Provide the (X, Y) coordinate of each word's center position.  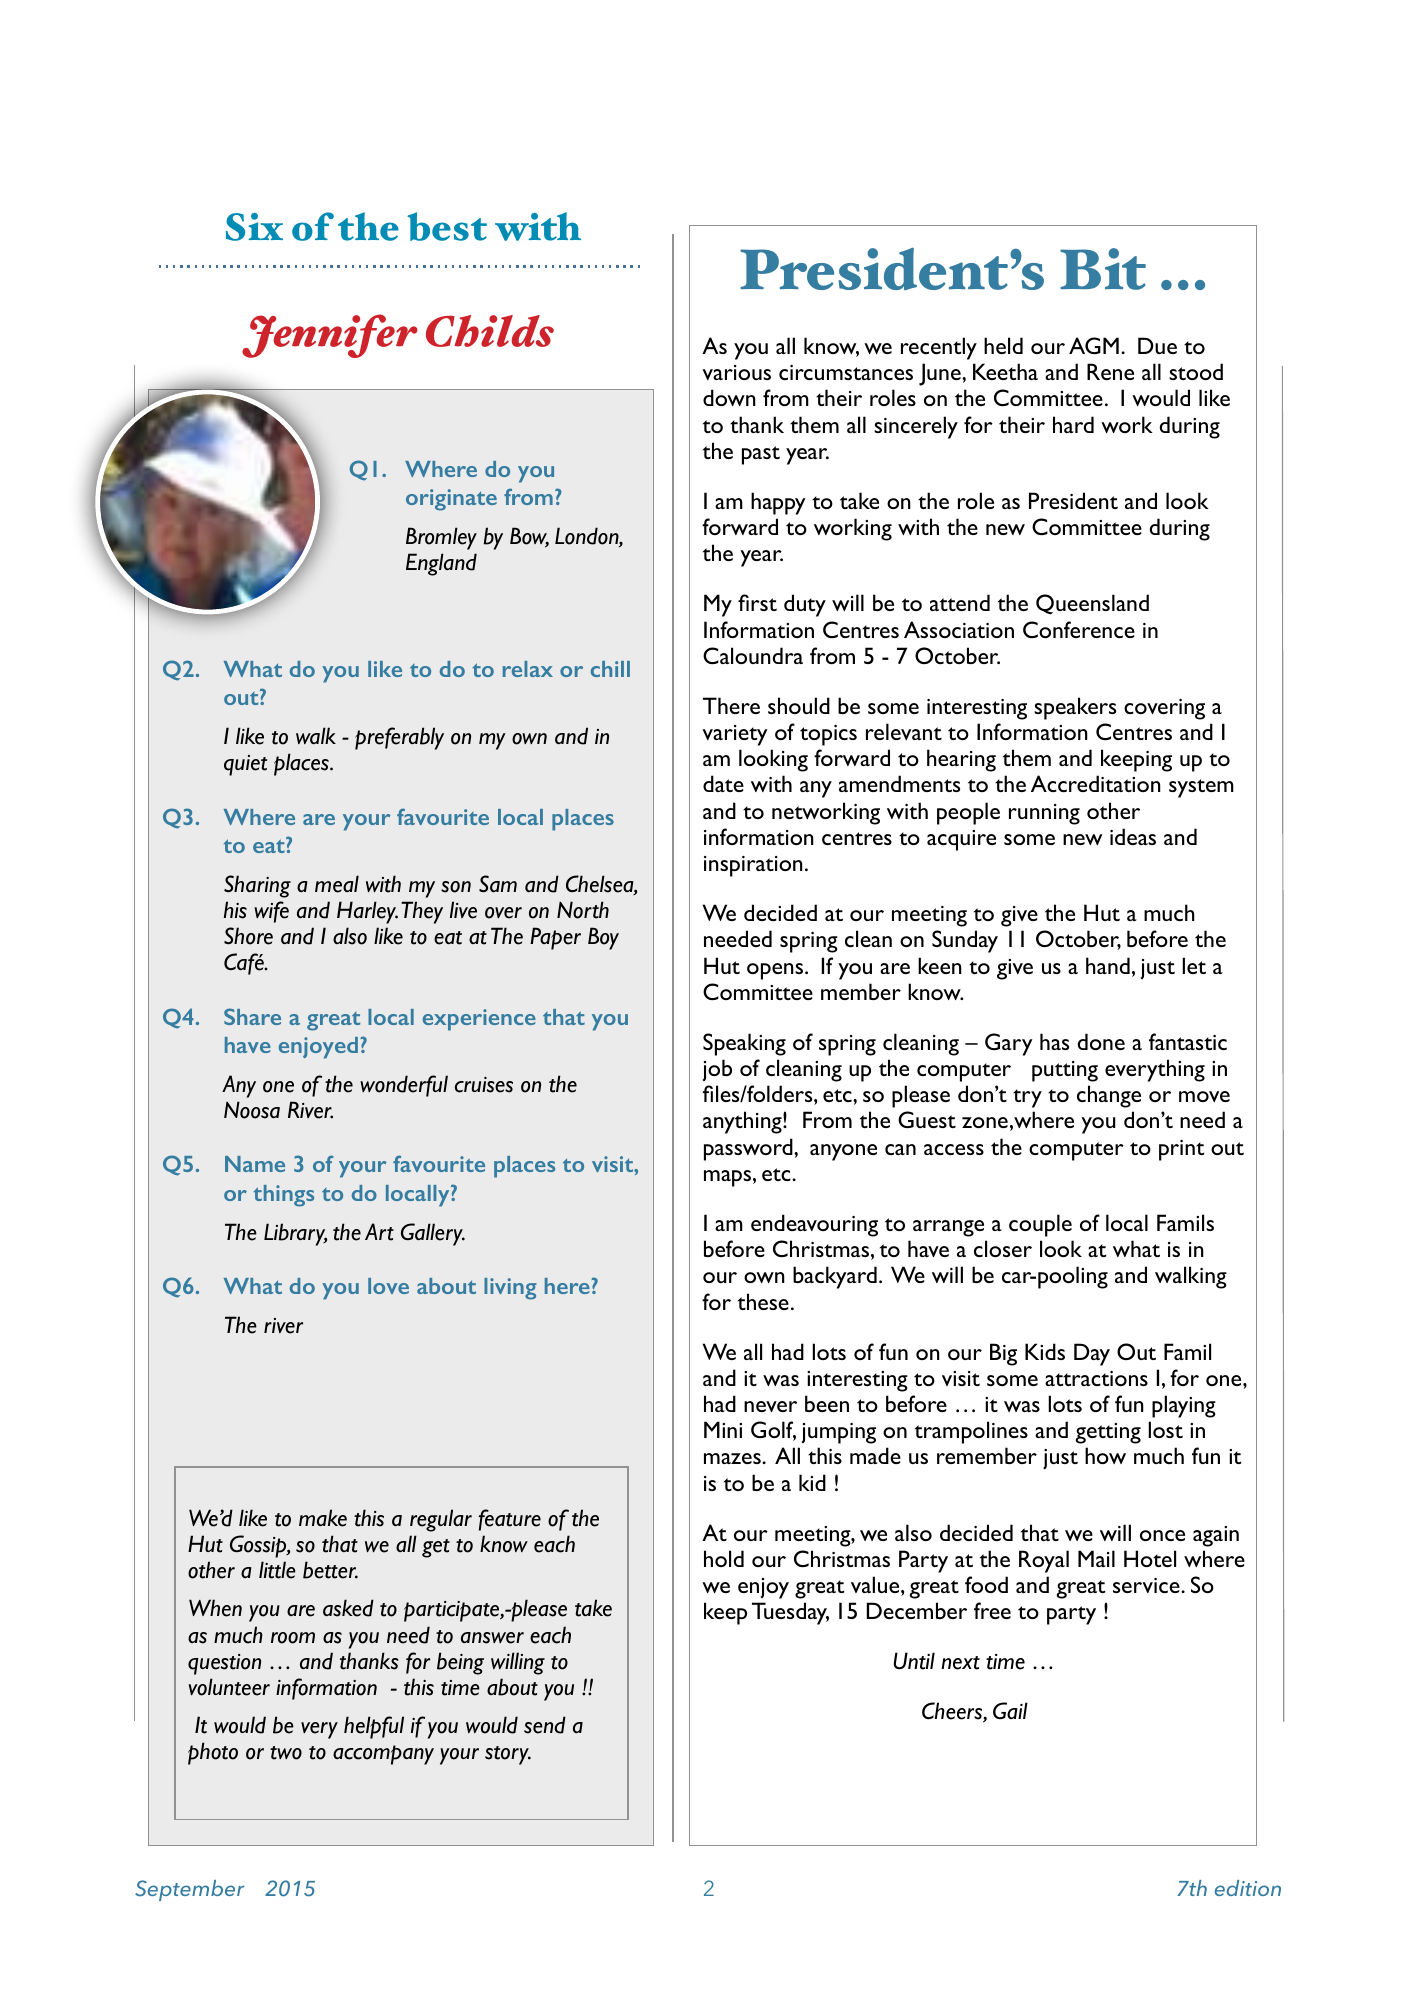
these (763, 1301)
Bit (1103, 269)
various (737, 372)
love (388, 1286)
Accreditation (1096, 783)
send (545, 1725)
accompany (383, 1755)
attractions (1096, 1378)
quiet (245, 765)
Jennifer (330, 336)
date (723, 783)
